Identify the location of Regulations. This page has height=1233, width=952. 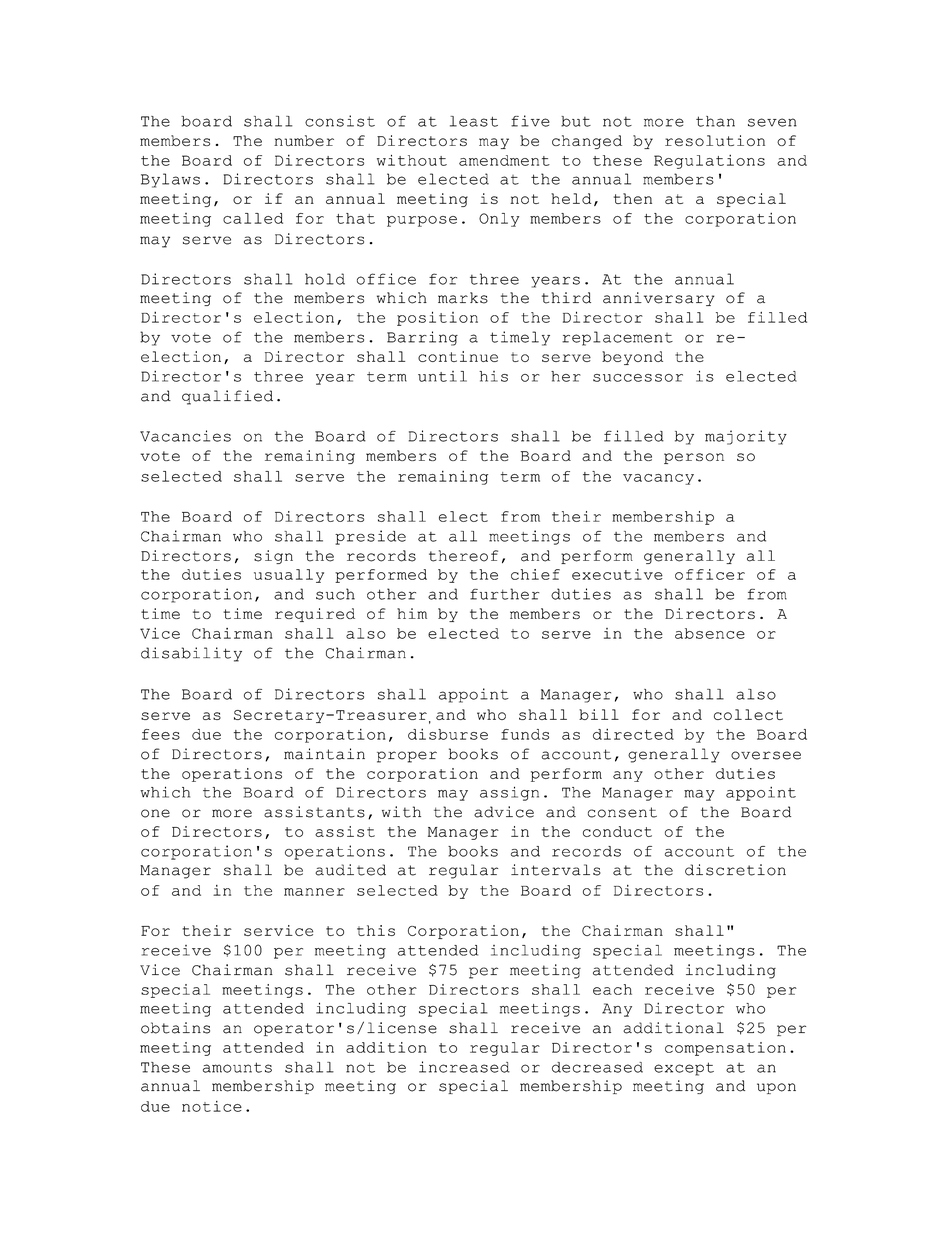
(709, 162).
